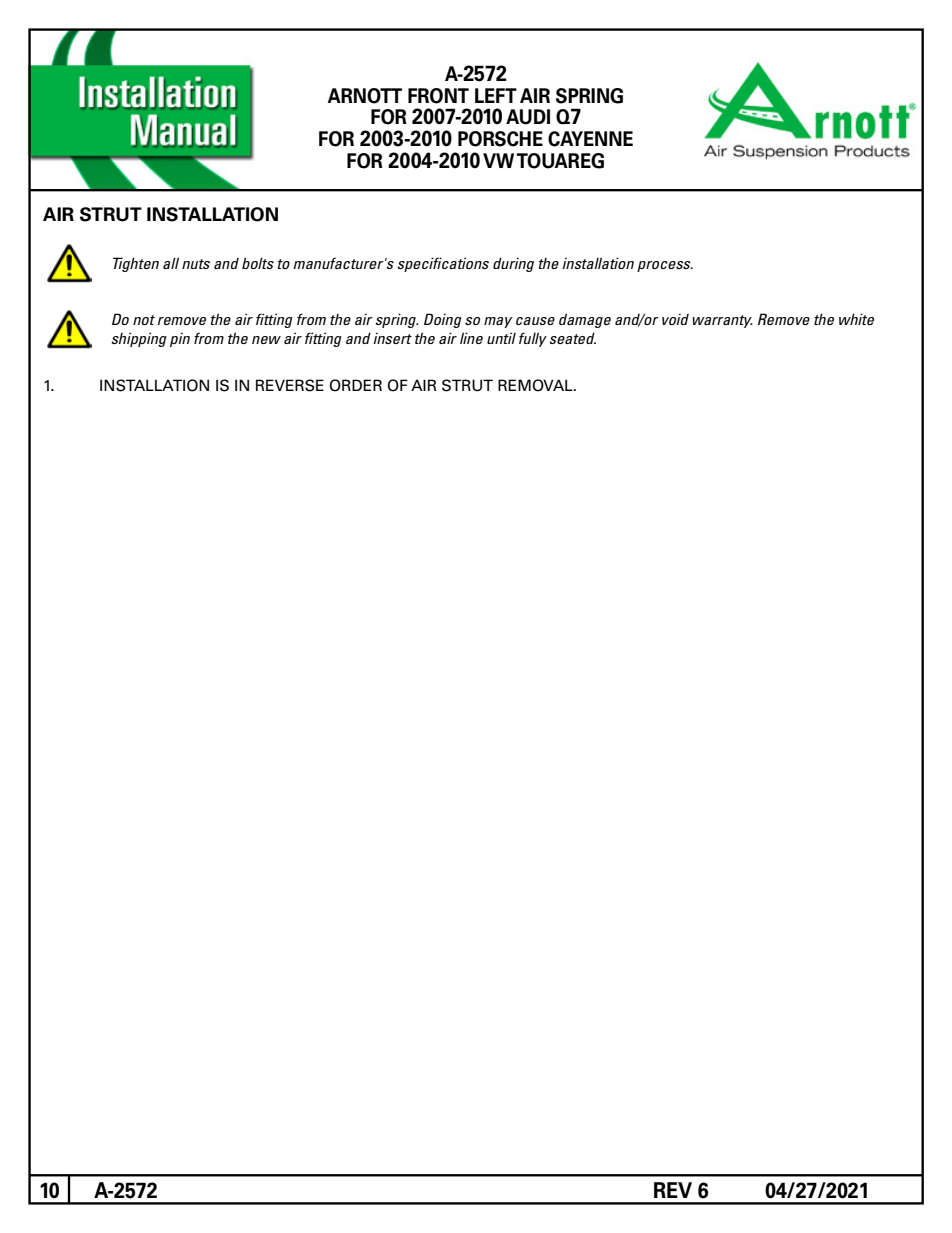 Image resolution: width=952 pixels, height=1233 pixels. I want to click on LEFT, so click(496, 95).
